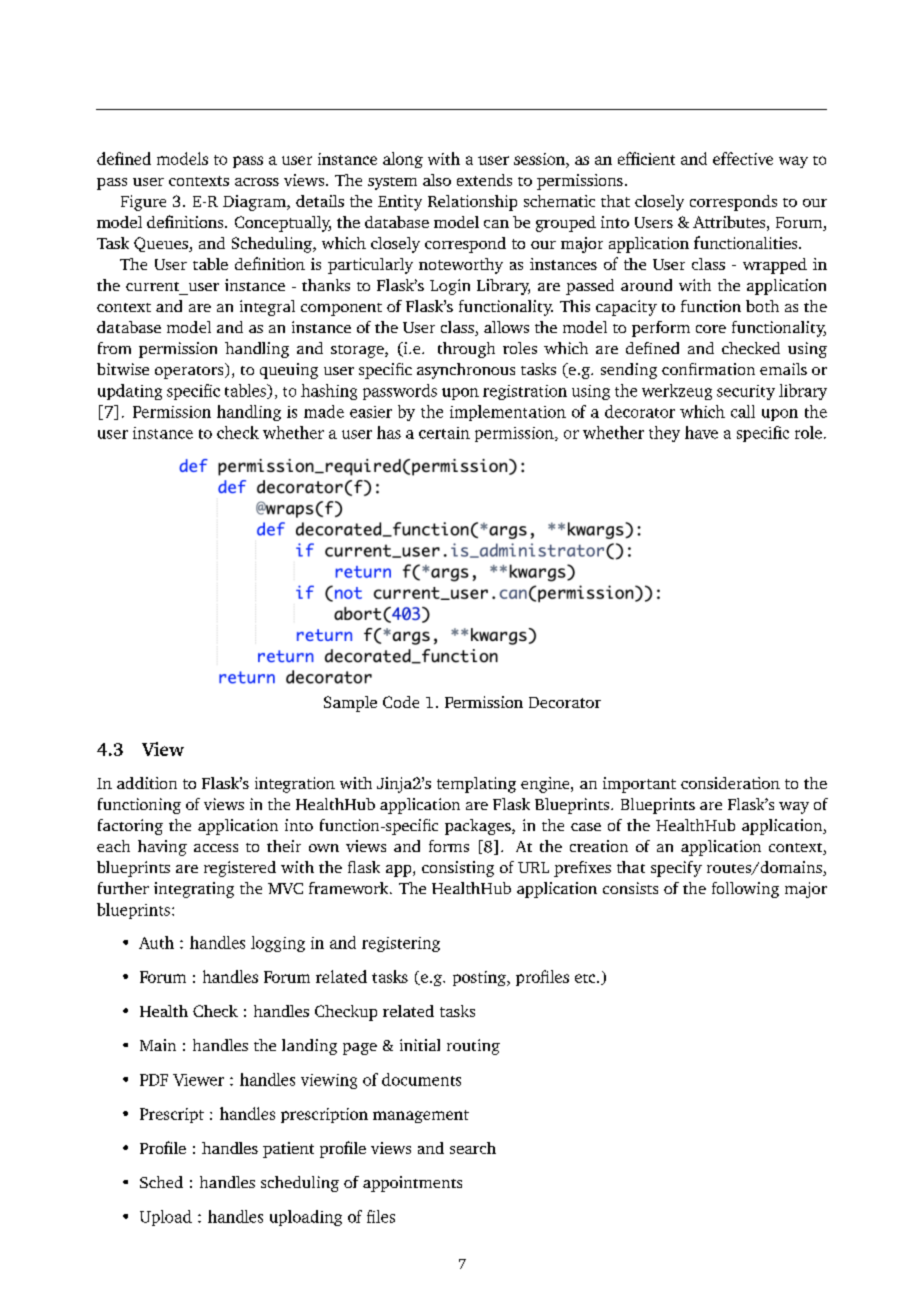 The height and width of the screenshot is (1308, 924). I want to click on addition, so click(147, 783).
